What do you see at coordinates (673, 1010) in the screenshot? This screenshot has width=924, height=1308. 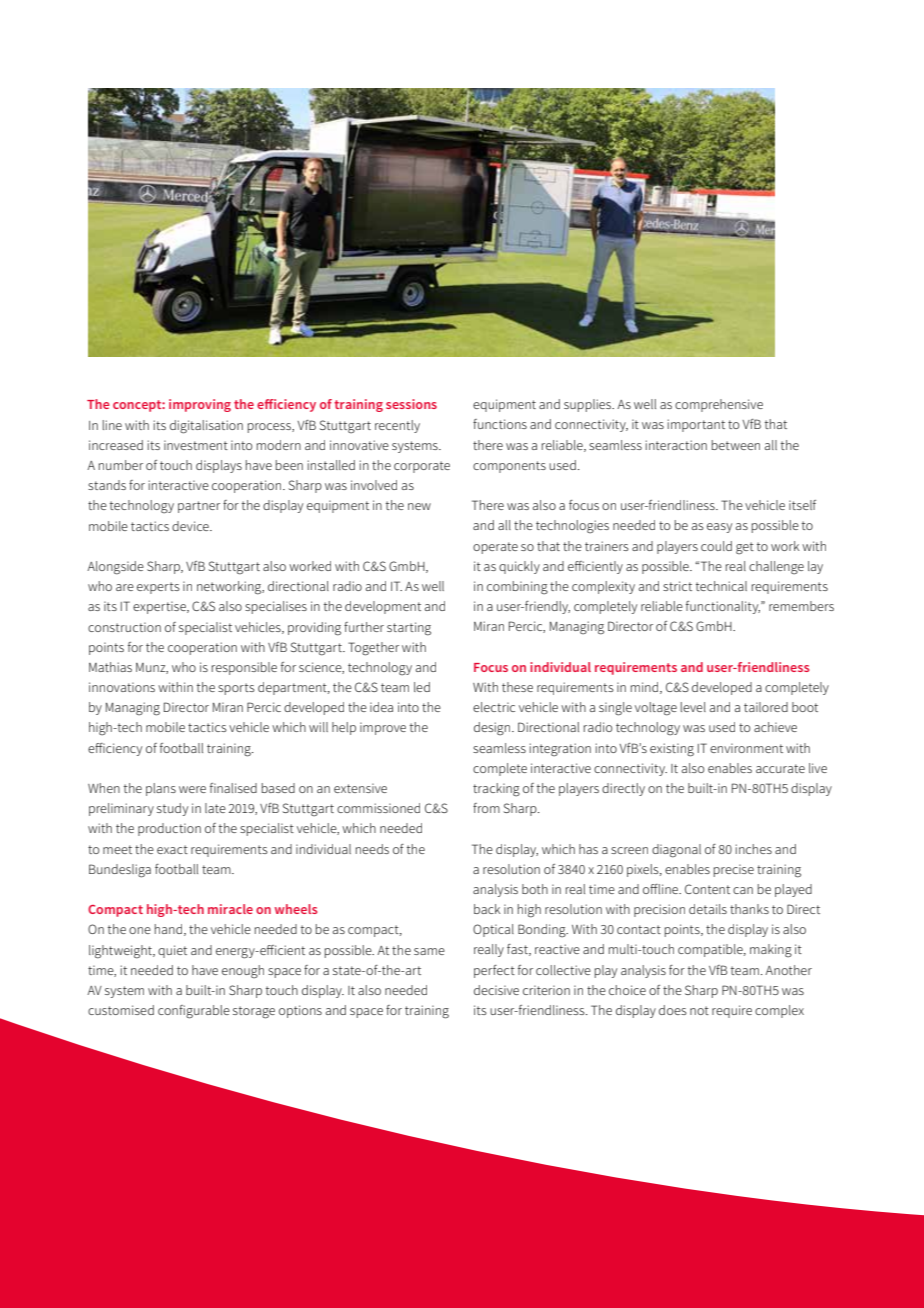 I see `does` at bounding box center [673, 1010].
